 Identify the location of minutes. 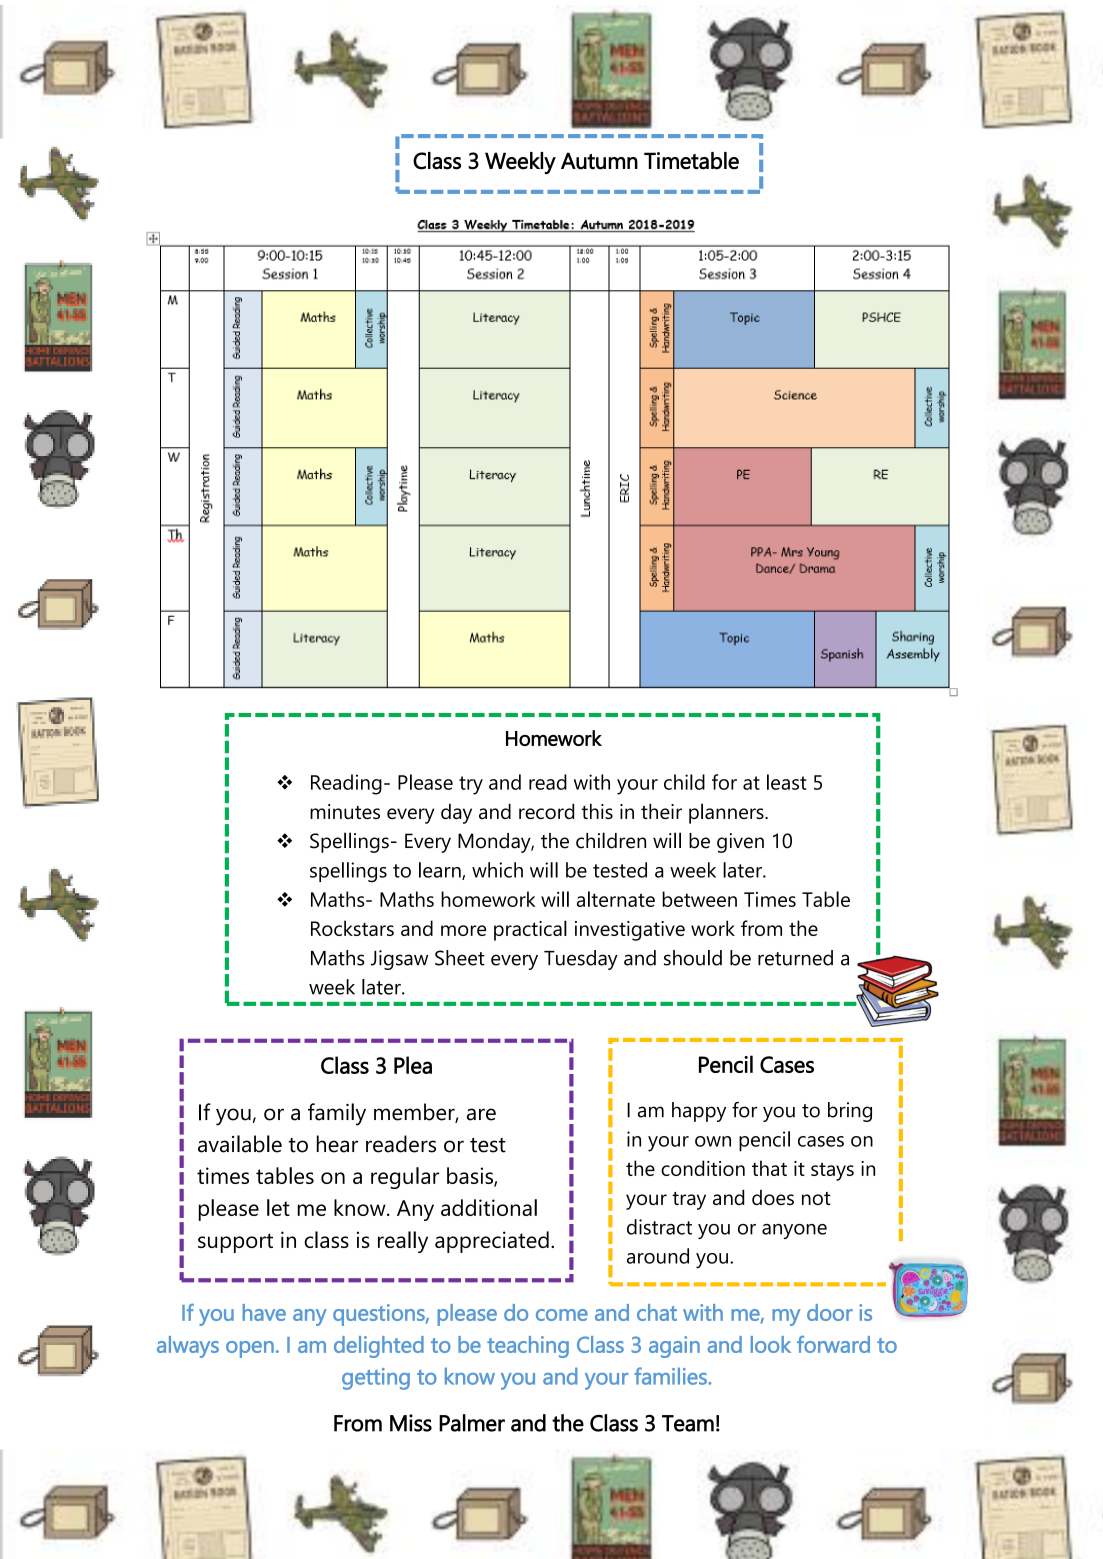
(345, 811).
